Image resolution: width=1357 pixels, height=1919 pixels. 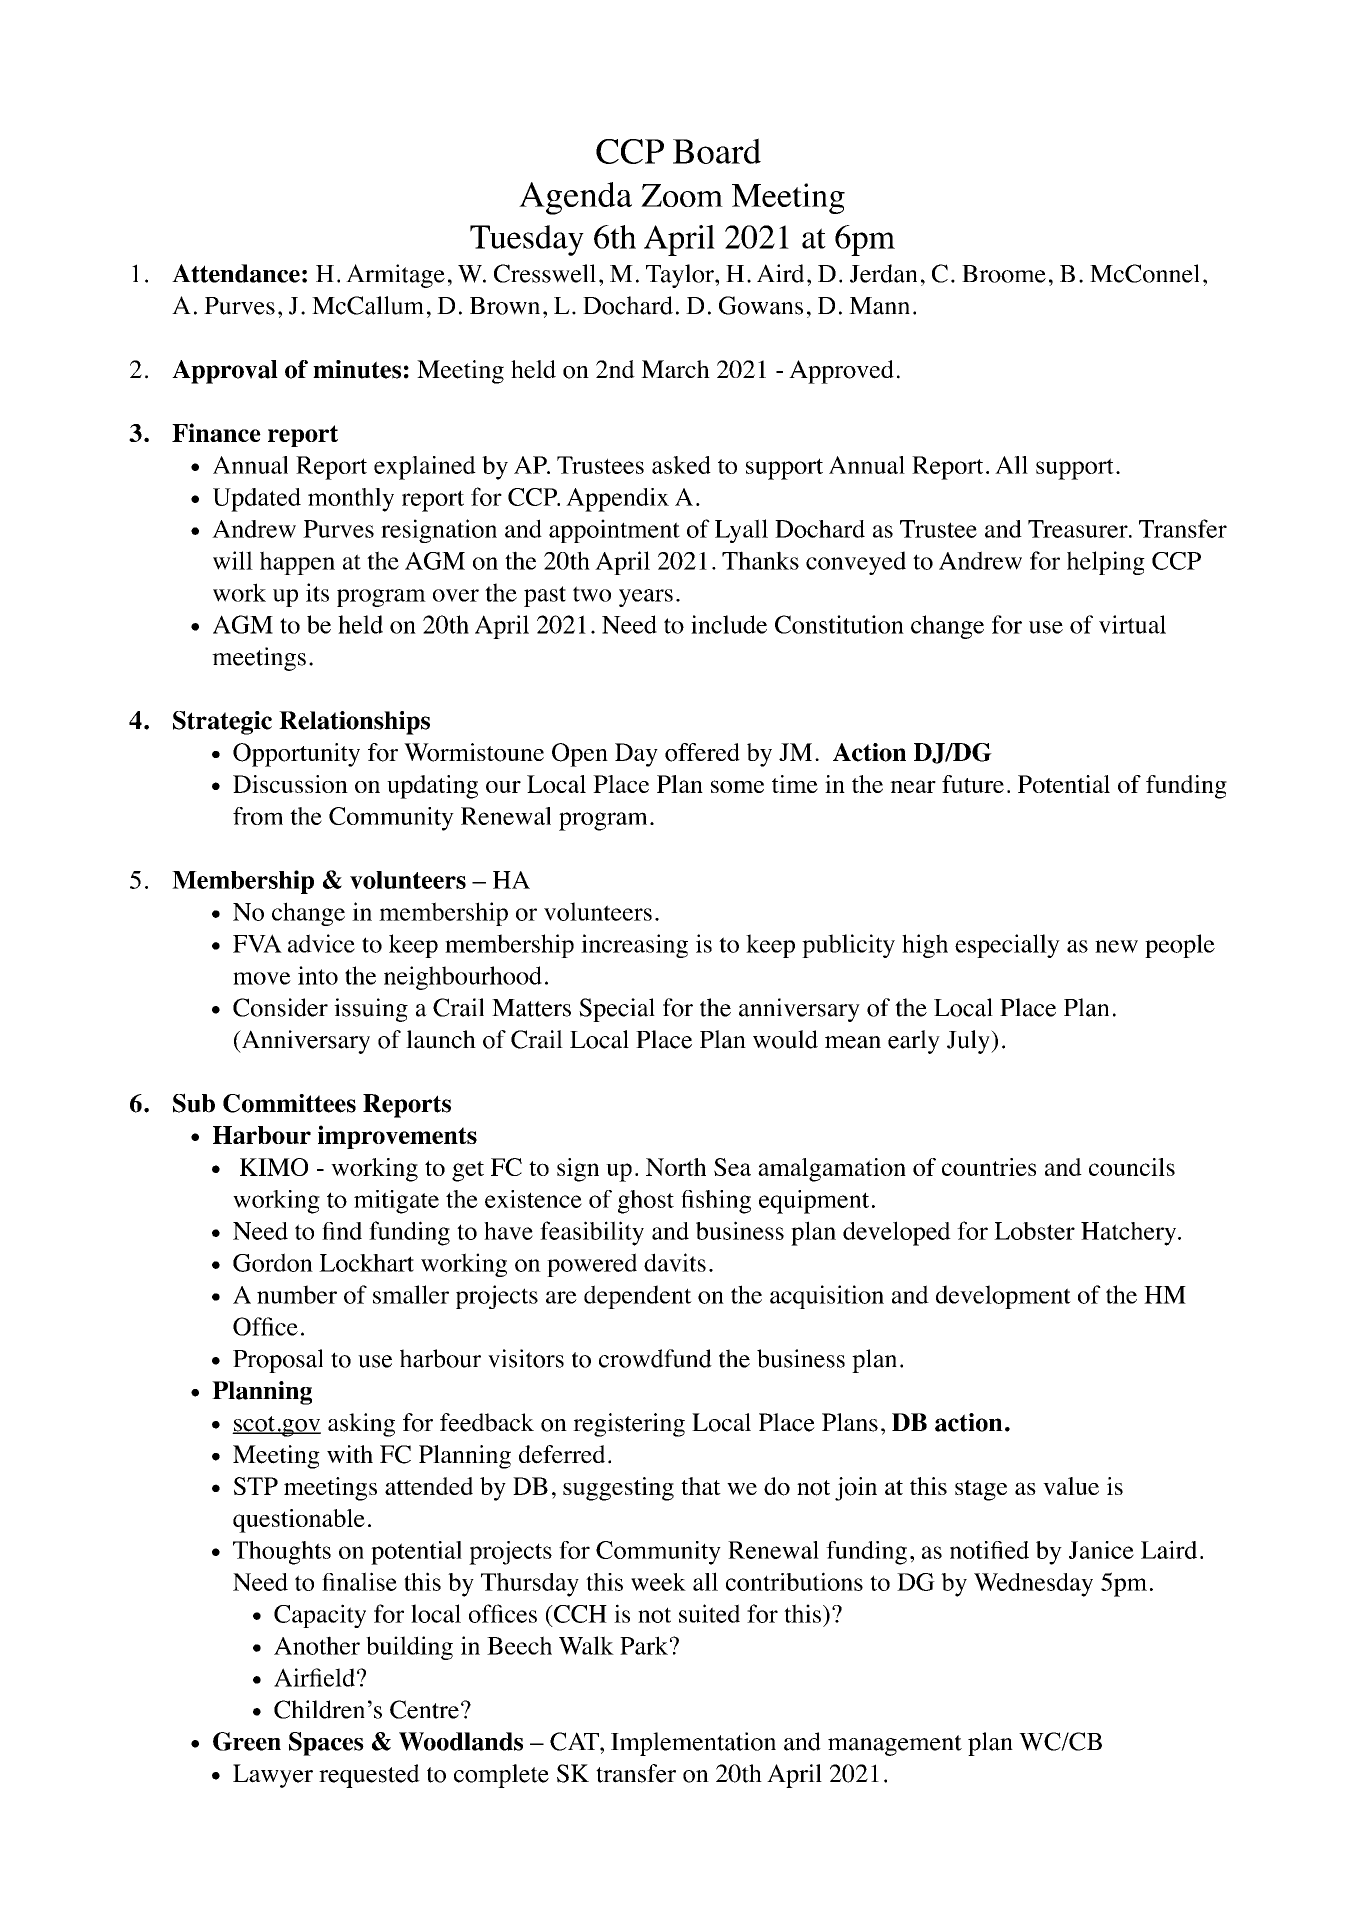 I want to click on offered, so click(x=702, y=752).
